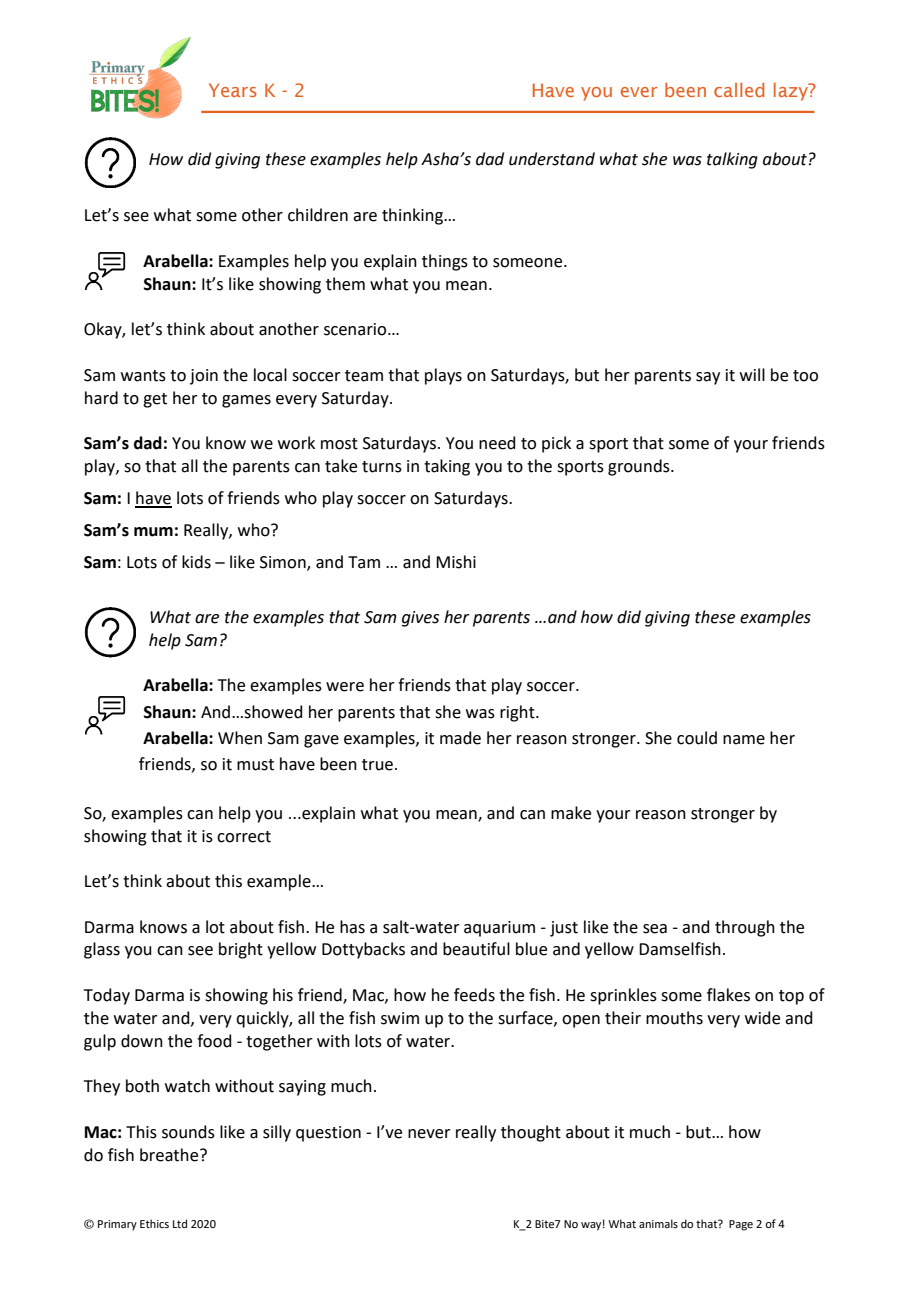 The height and width of the screenshot is (1309, 924). What do you see at coordinates (420, 619) in the screenshot?
I see `gives` at bounding box center [420, 619].
